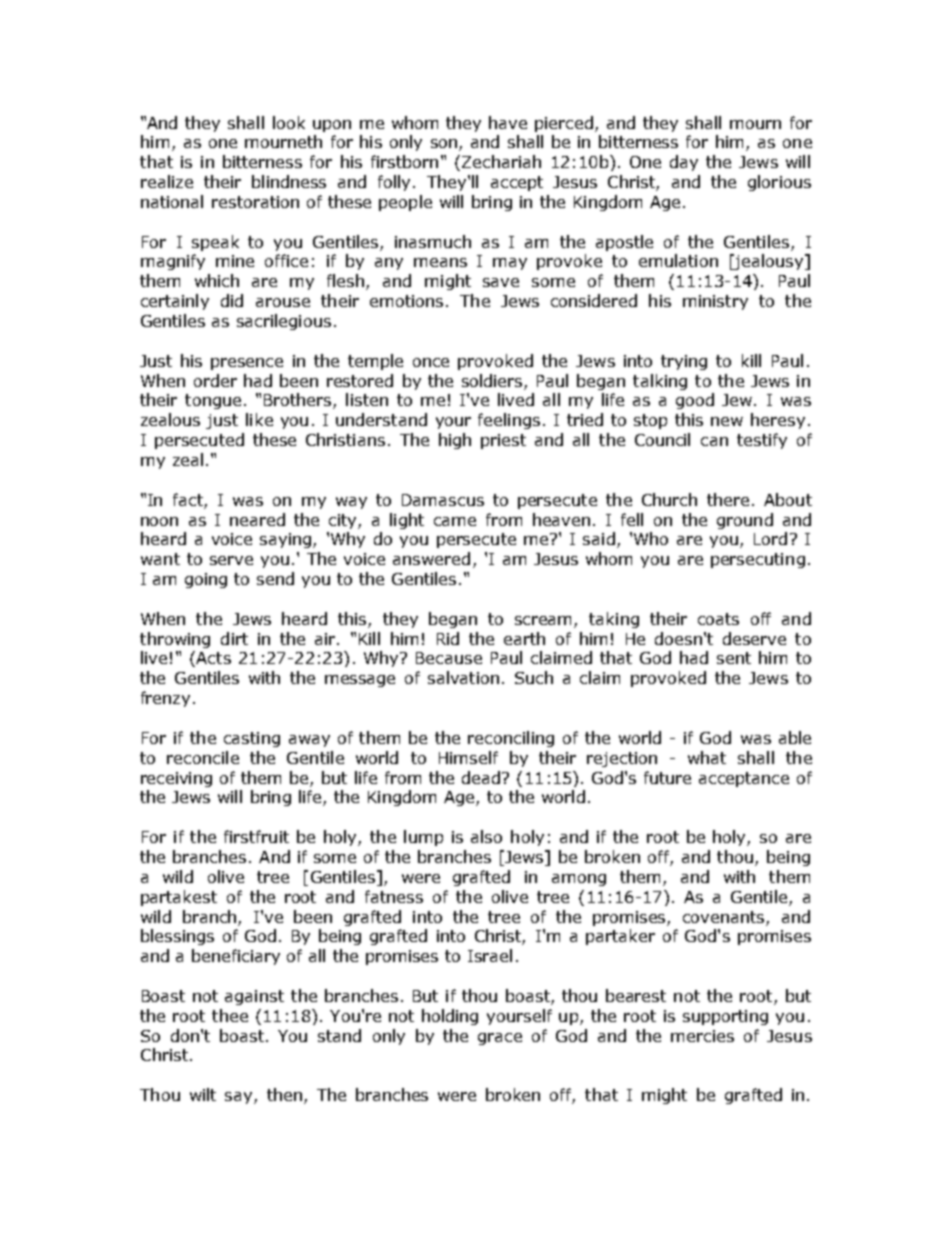  Describe the element at coordinates (455, 441) in the screenshot. I see `high` at that location.
